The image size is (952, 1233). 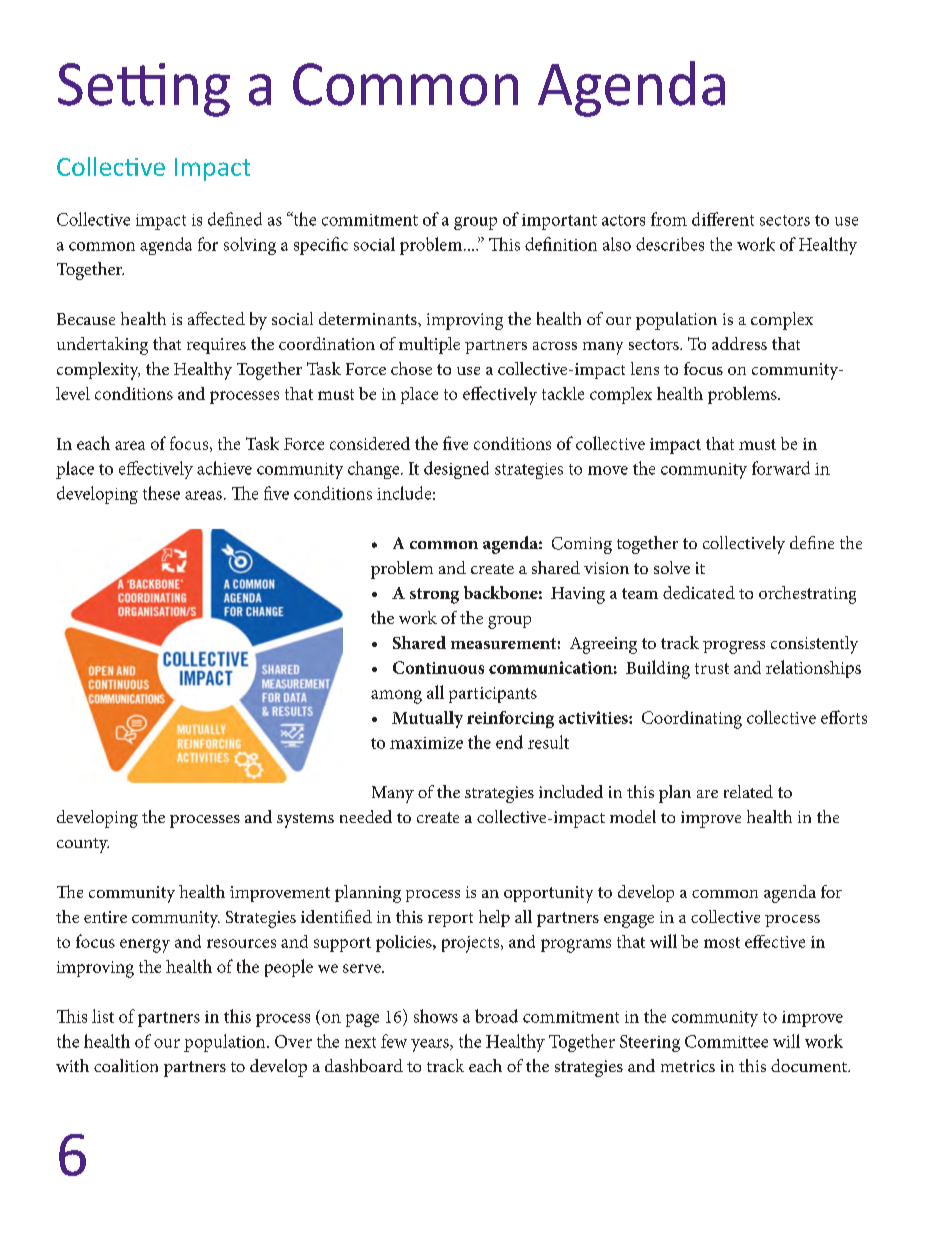 What do you see at coordinates (723, 219) in the screenshot?
I see `different` at bounding box center [723, 219].
